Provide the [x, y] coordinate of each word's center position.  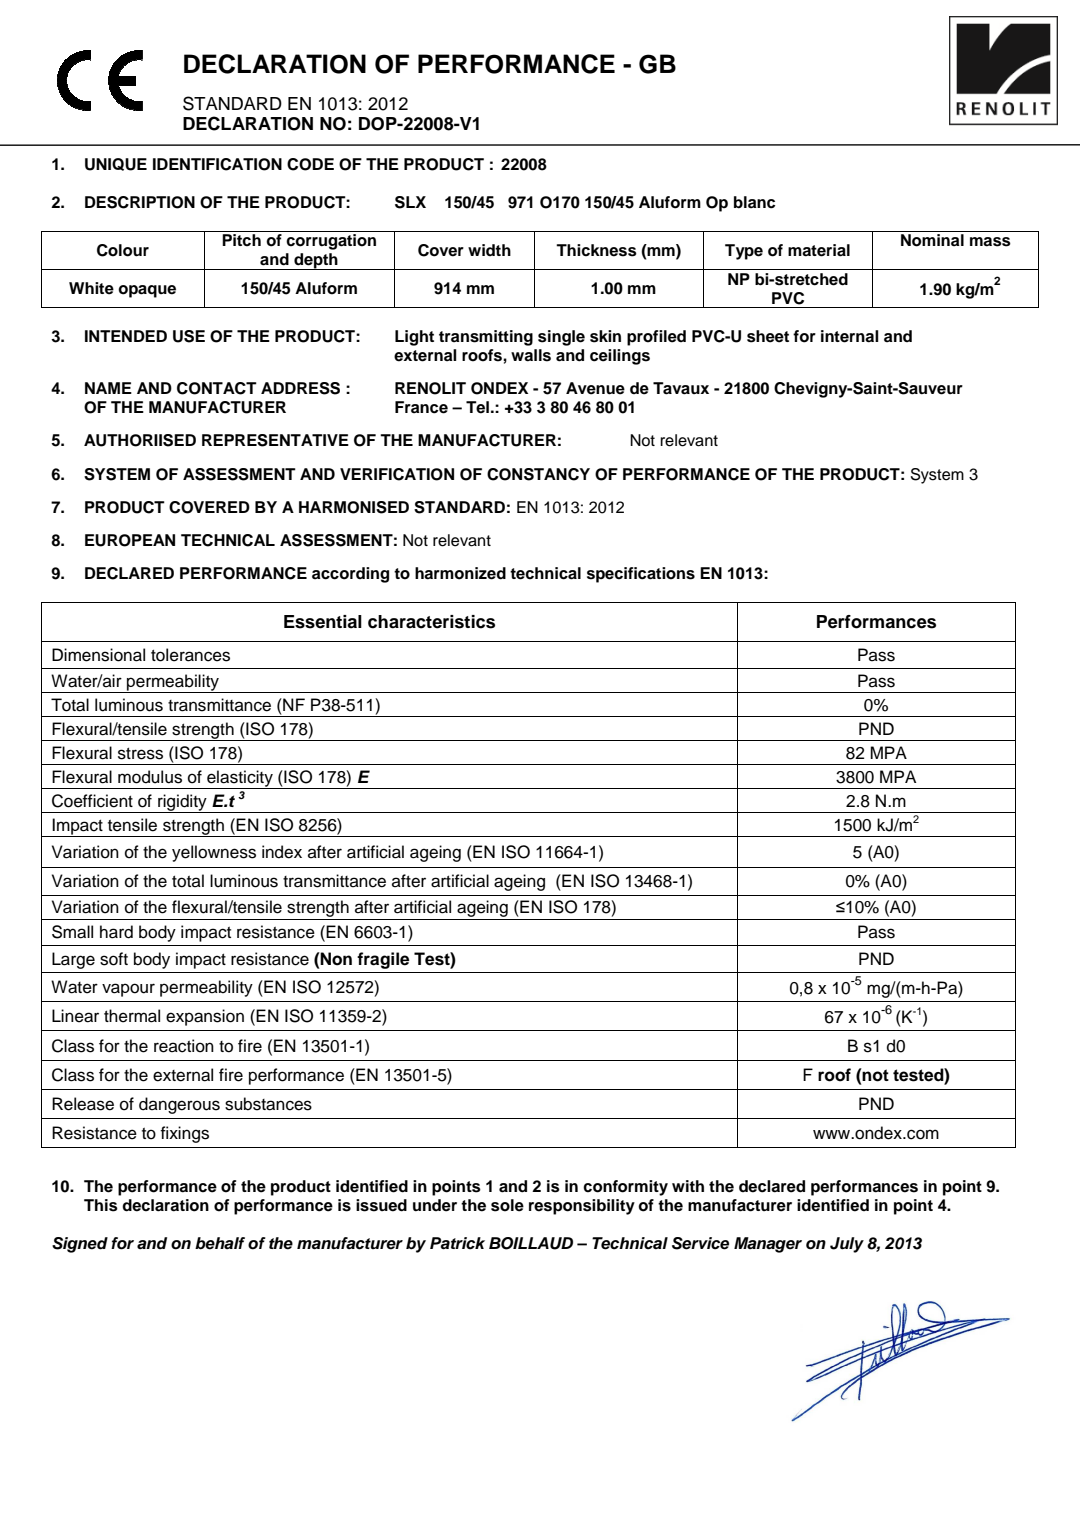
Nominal [932, 240]
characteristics [431, 622]
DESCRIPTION [140, 202]
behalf [220, 1243]
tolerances [190, 655]
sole [507, 1205]
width [489, 250]
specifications [641, 575]
